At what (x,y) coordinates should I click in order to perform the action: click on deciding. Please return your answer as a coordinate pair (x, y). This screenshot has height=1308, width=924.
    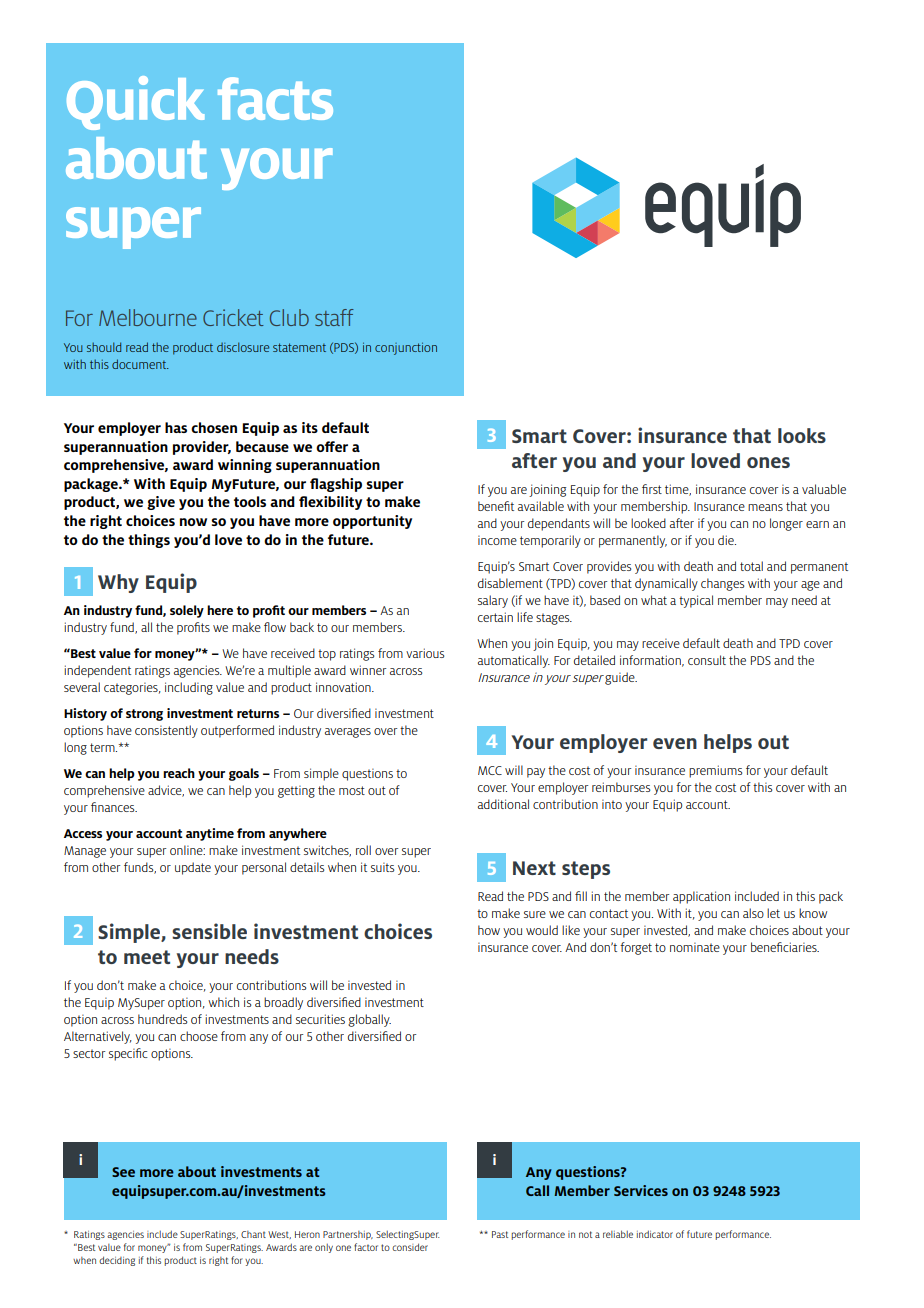
    Looking at the image, I should click on (117, 1261).
